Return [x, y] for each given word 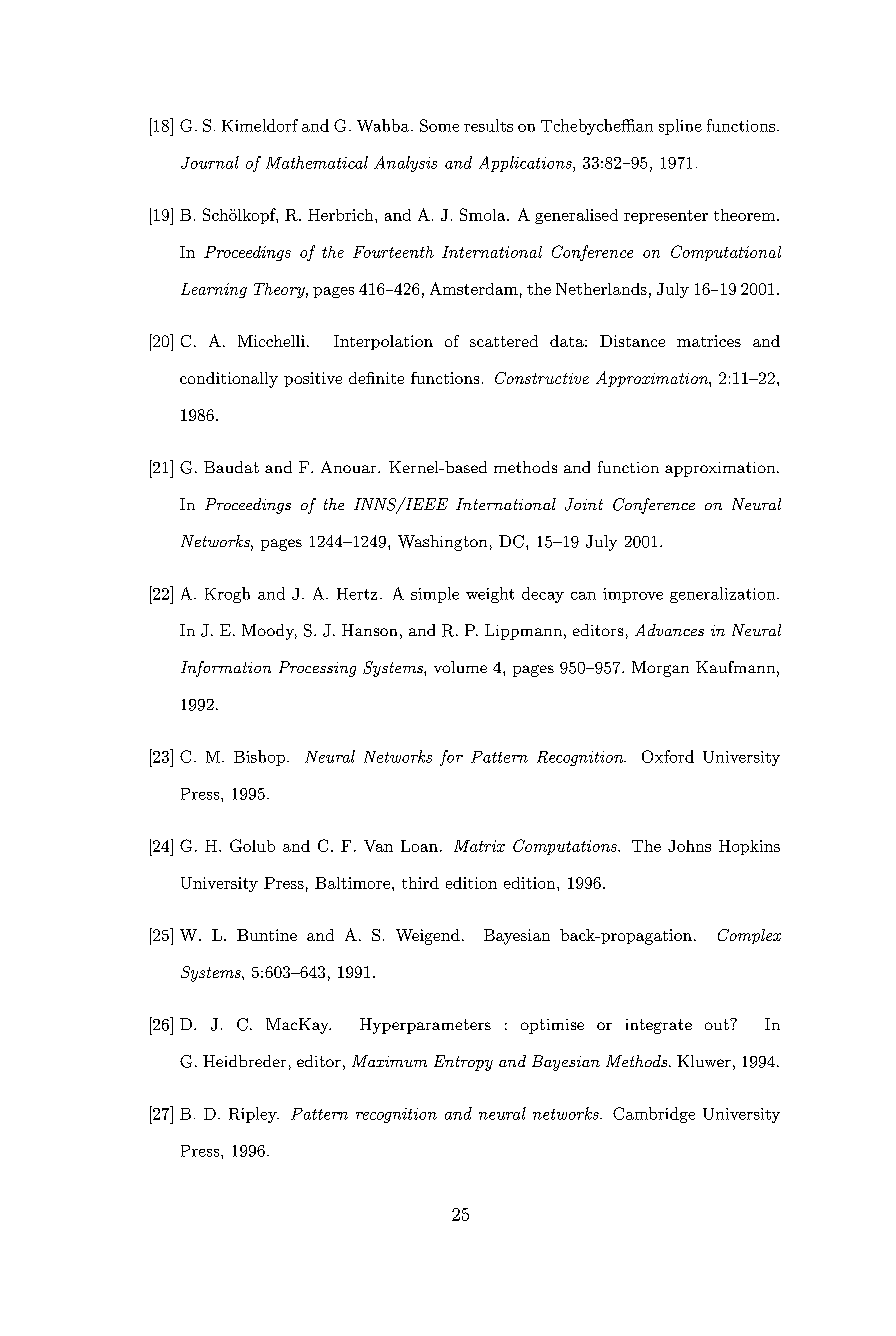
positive [313, 379]
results [488, 125]
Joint [584, 504]
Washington [442, 543]
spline [680, 127]
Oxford [668, 756]
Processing [317, 669]
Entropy [463, 1063]
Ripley [254, 1115]
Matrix [479, 846]
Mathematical [317, 162]
